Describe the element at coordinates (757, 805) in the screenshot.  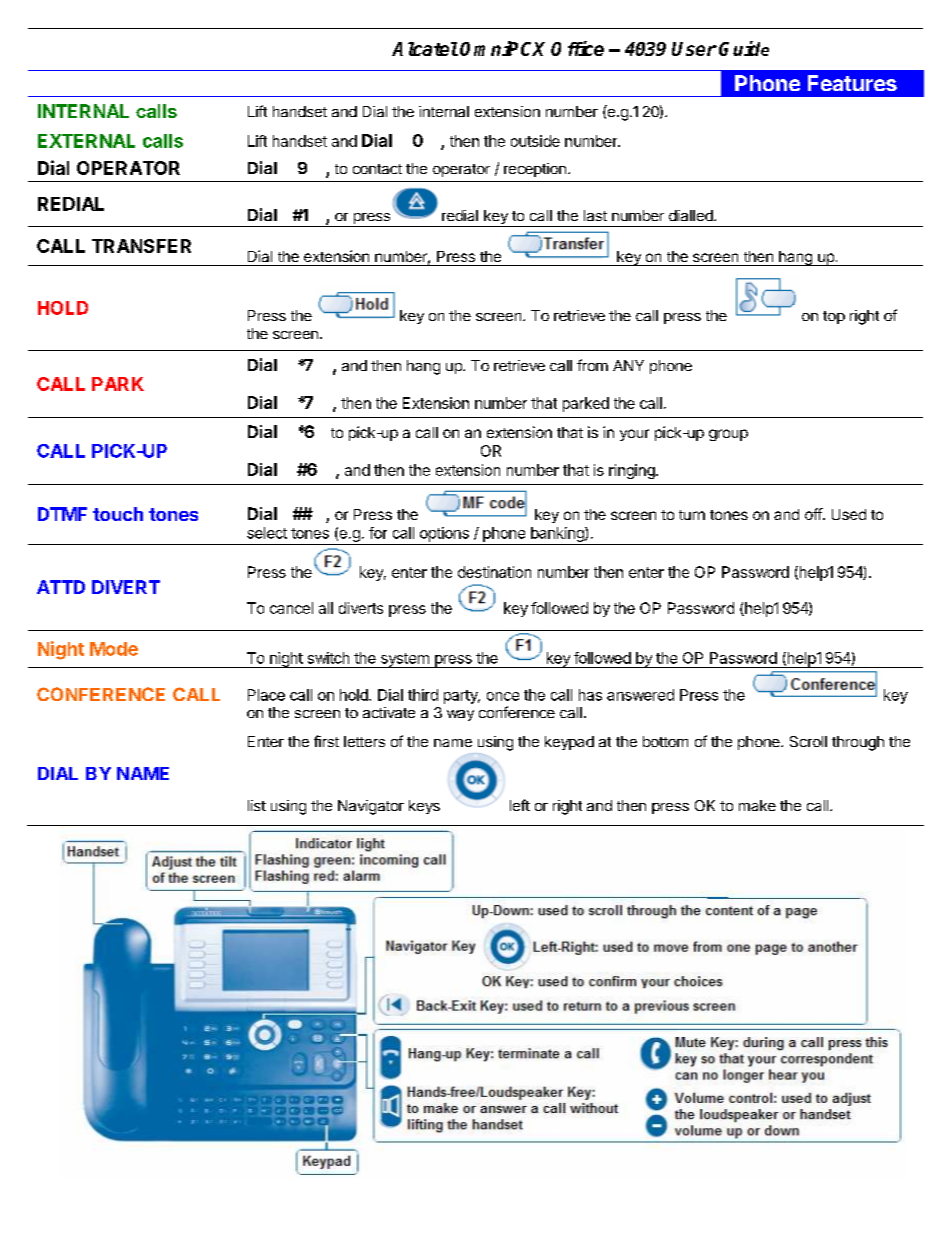
I see `make` at that location.
